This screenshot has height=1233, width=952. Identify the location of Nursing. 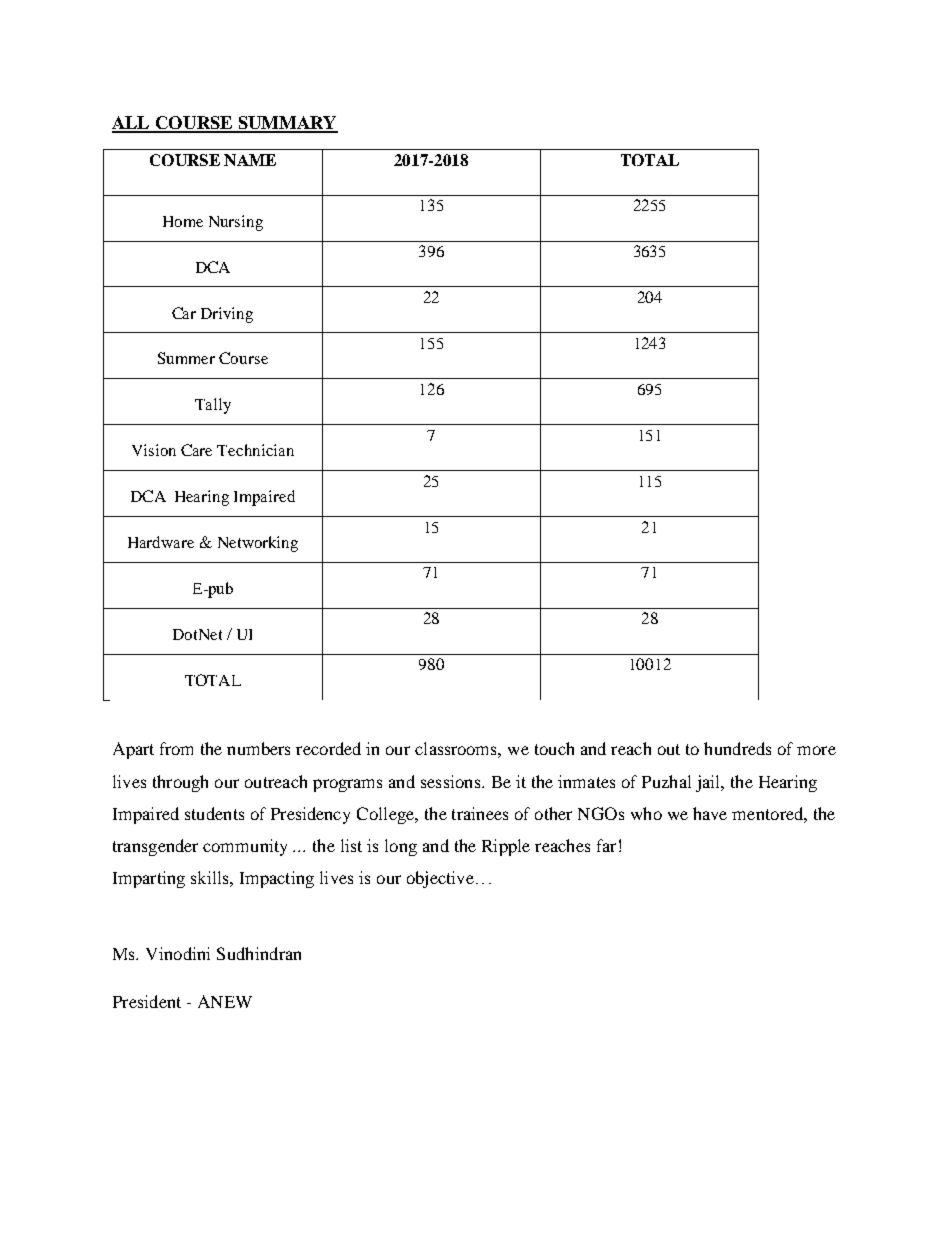
(236, 223).
